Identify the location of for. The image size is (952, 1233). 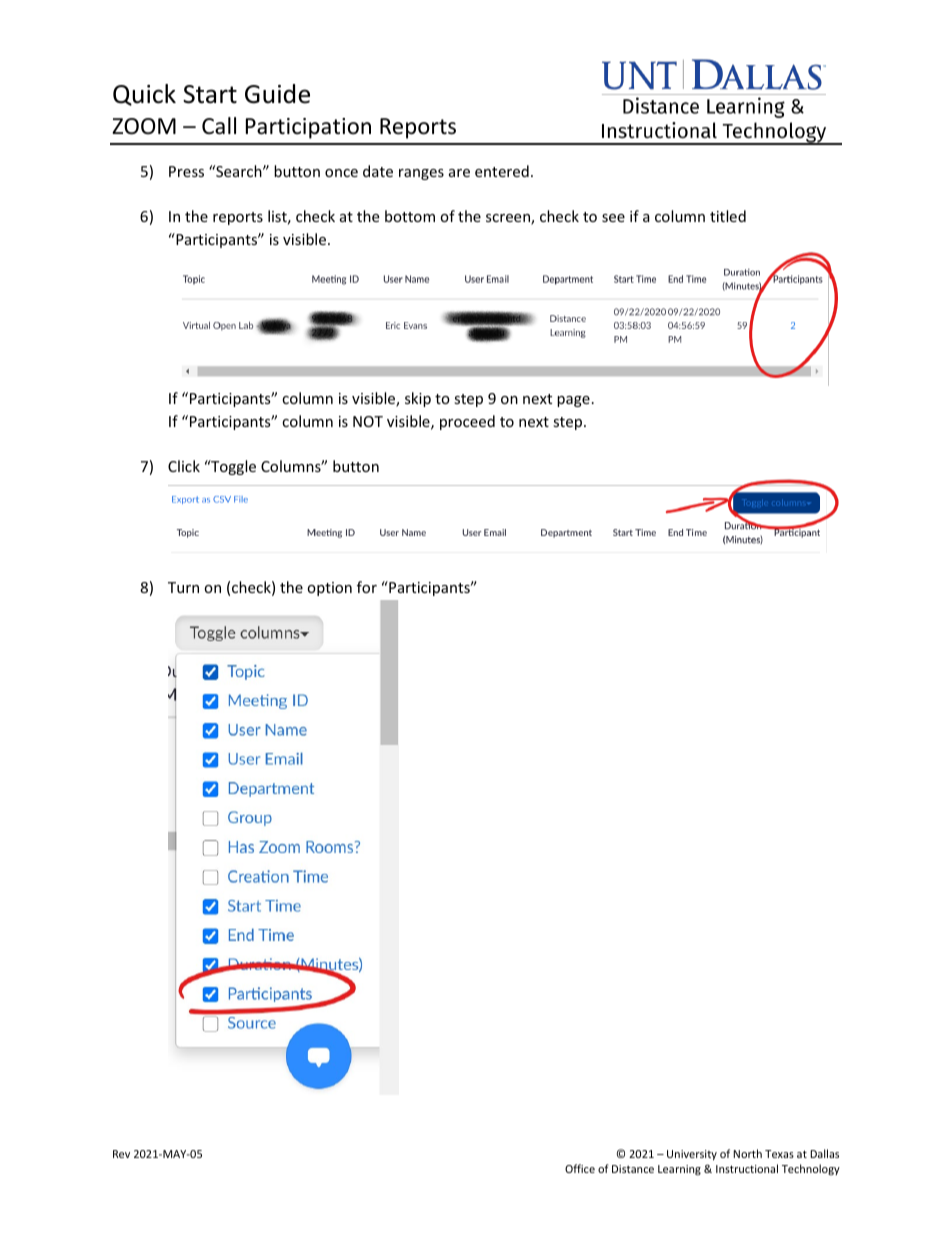
(367, 587).
